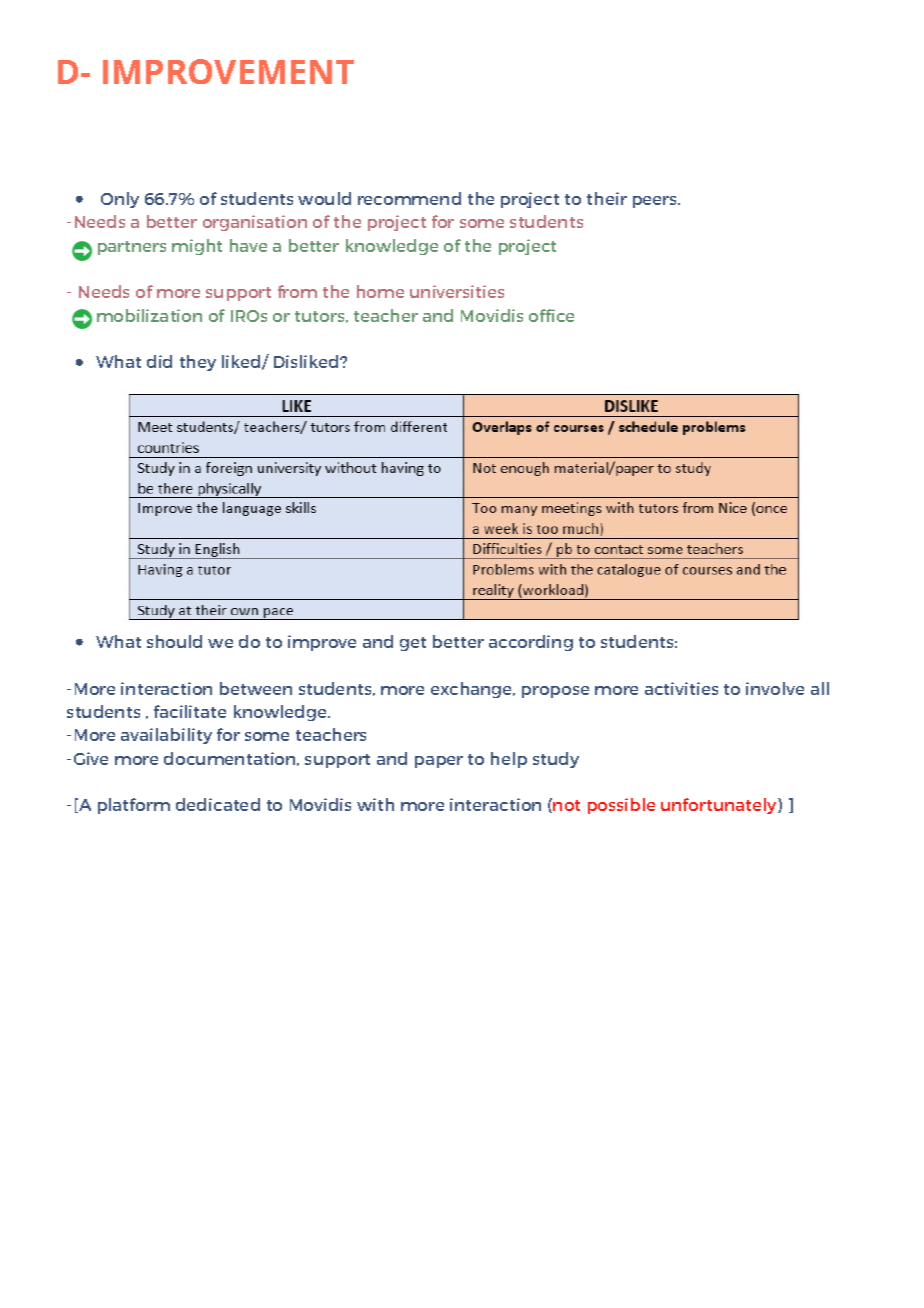  I want to click on dedicated, so click(218, 804).
